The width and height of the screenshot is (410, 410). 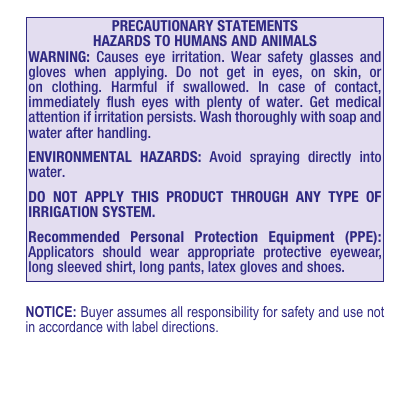 I want to click on after, so click(x=79, y=132).
